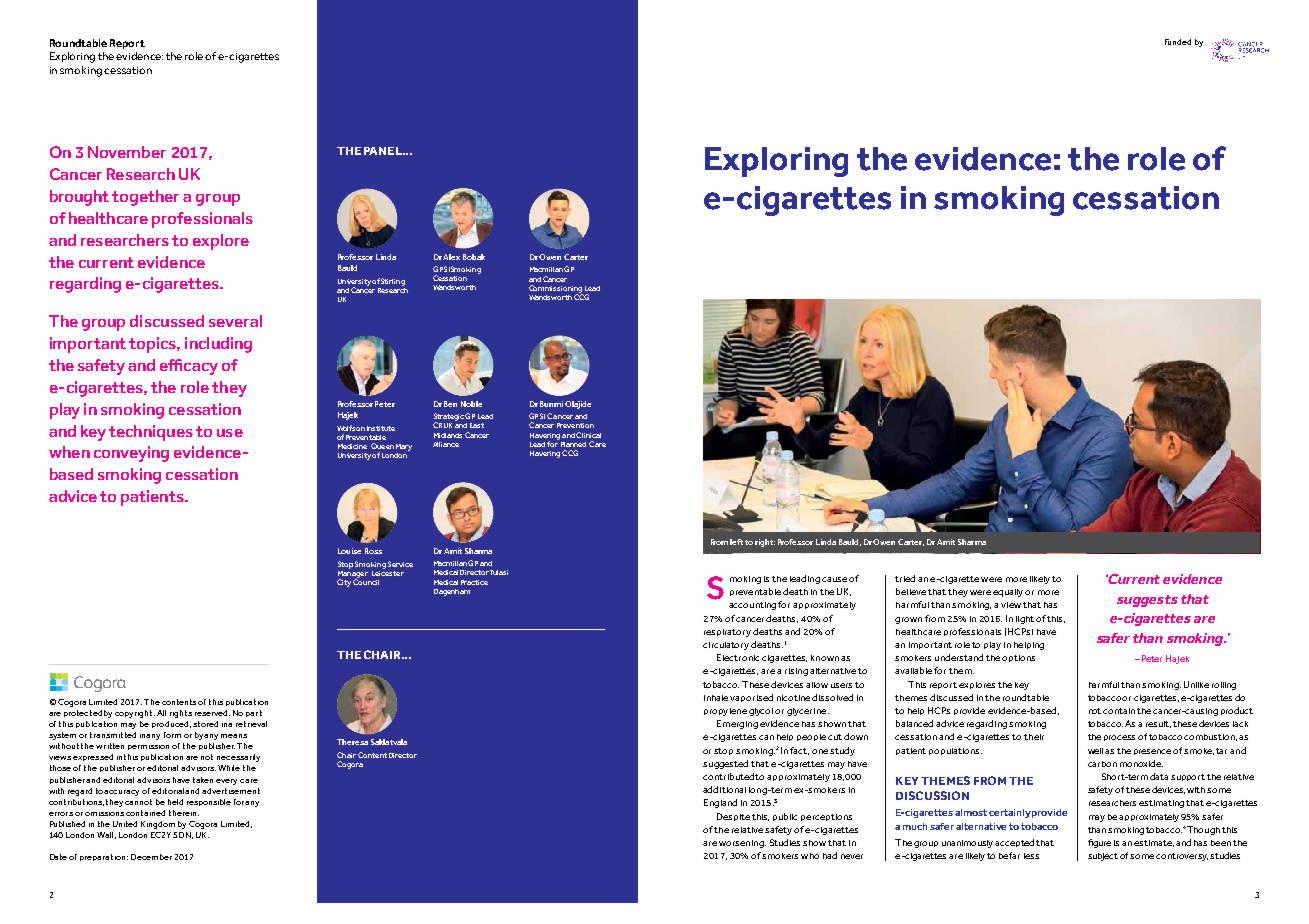 The width and height of the screenshot is (1309, 924). What do you see at coordinates (145, 198) in the screenshot?
I see `together` at bounding box center [145, 198].
